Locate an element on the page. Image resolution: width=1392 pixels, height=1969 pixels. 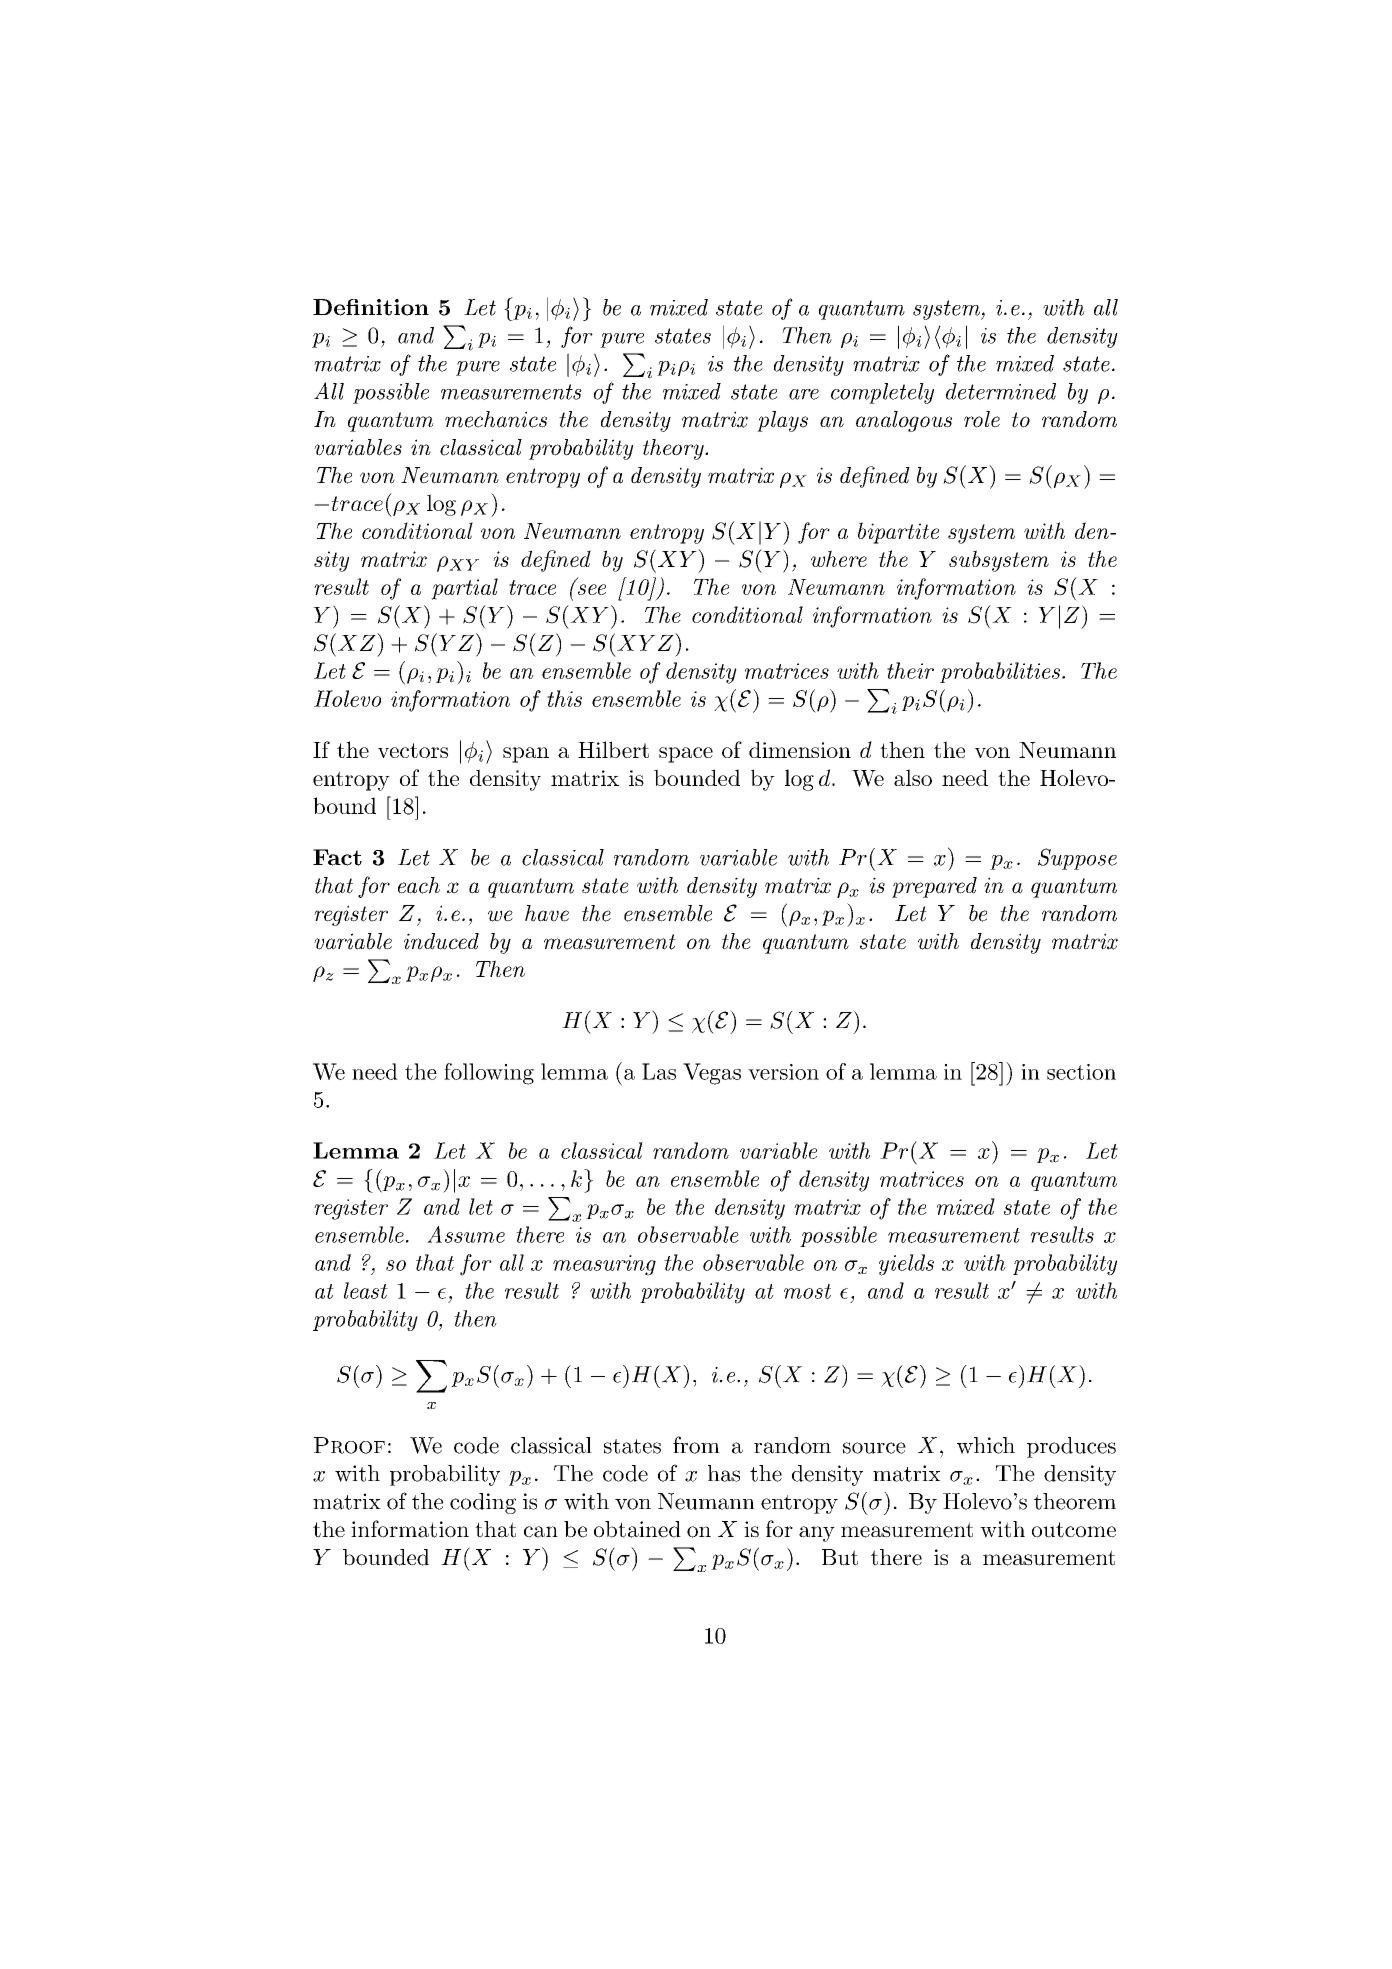
plays is located at coordinates (782, 421).
